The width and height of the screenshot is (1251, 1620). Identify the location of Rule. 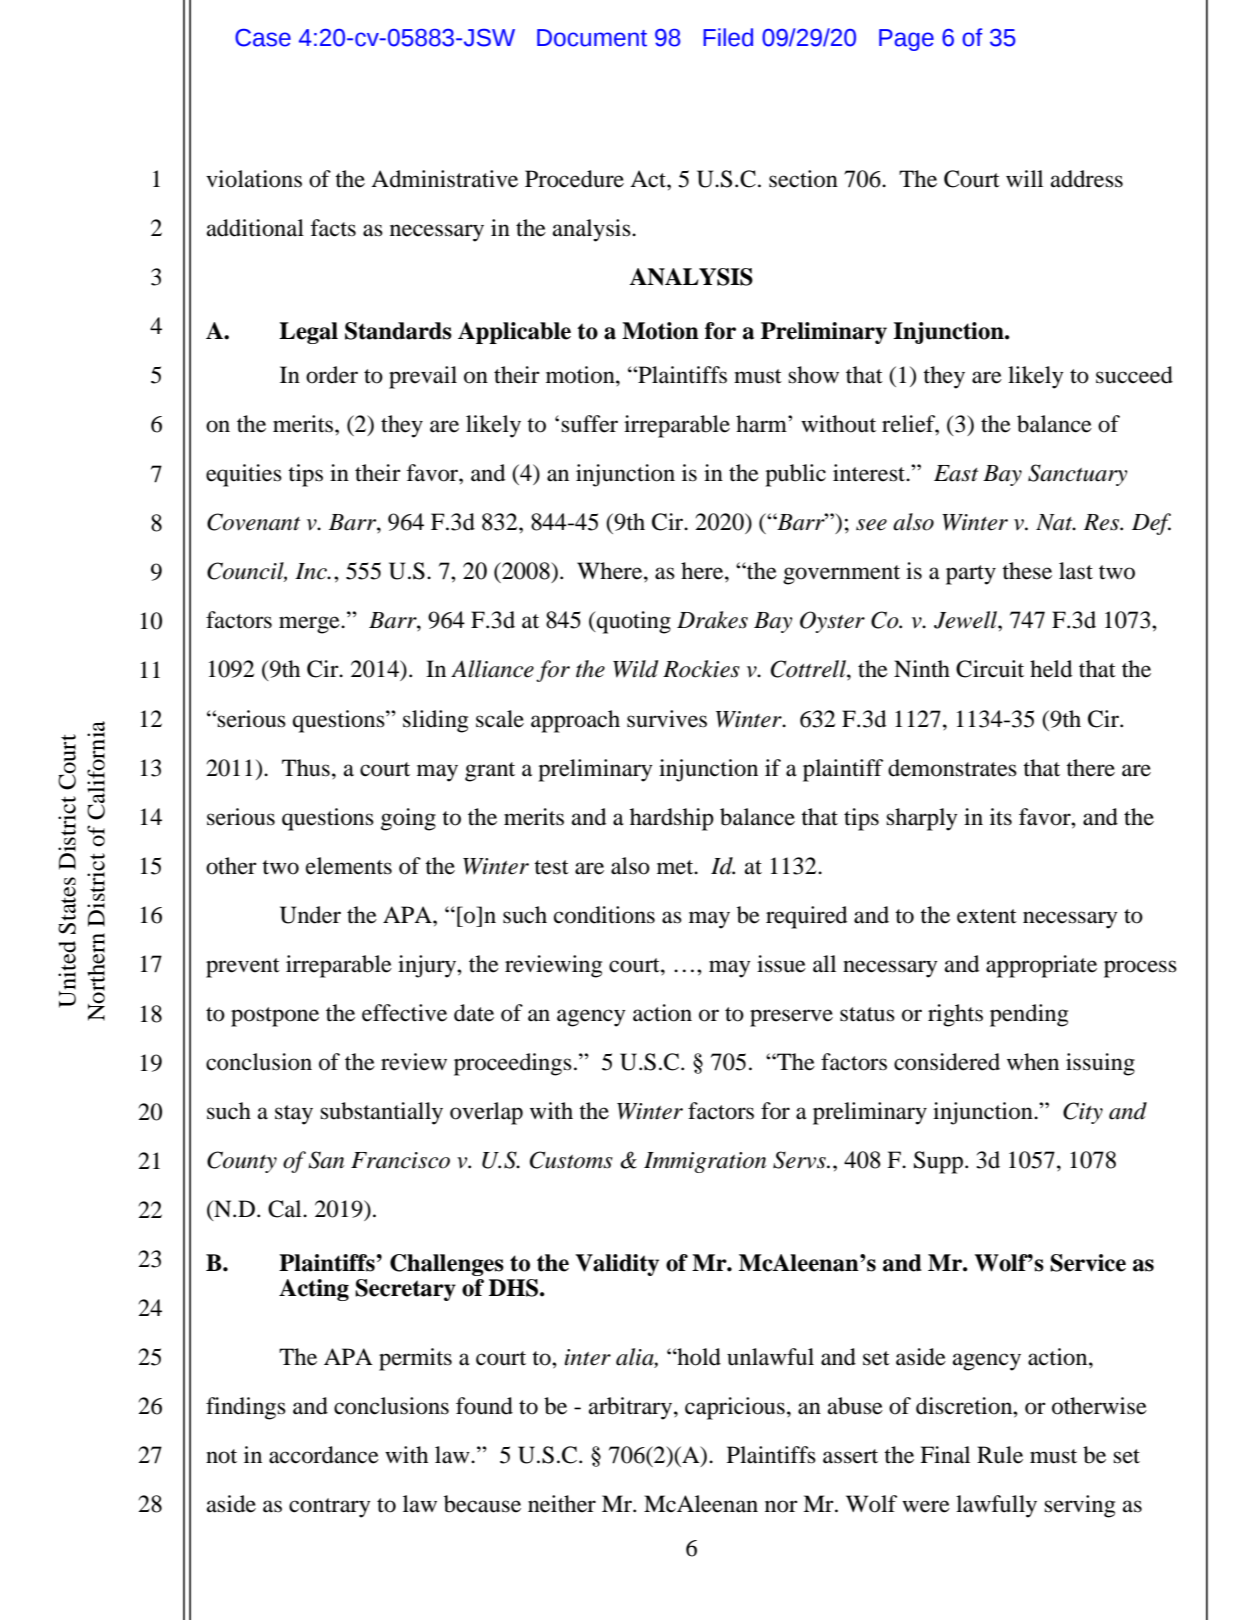
(1000, 1455).
